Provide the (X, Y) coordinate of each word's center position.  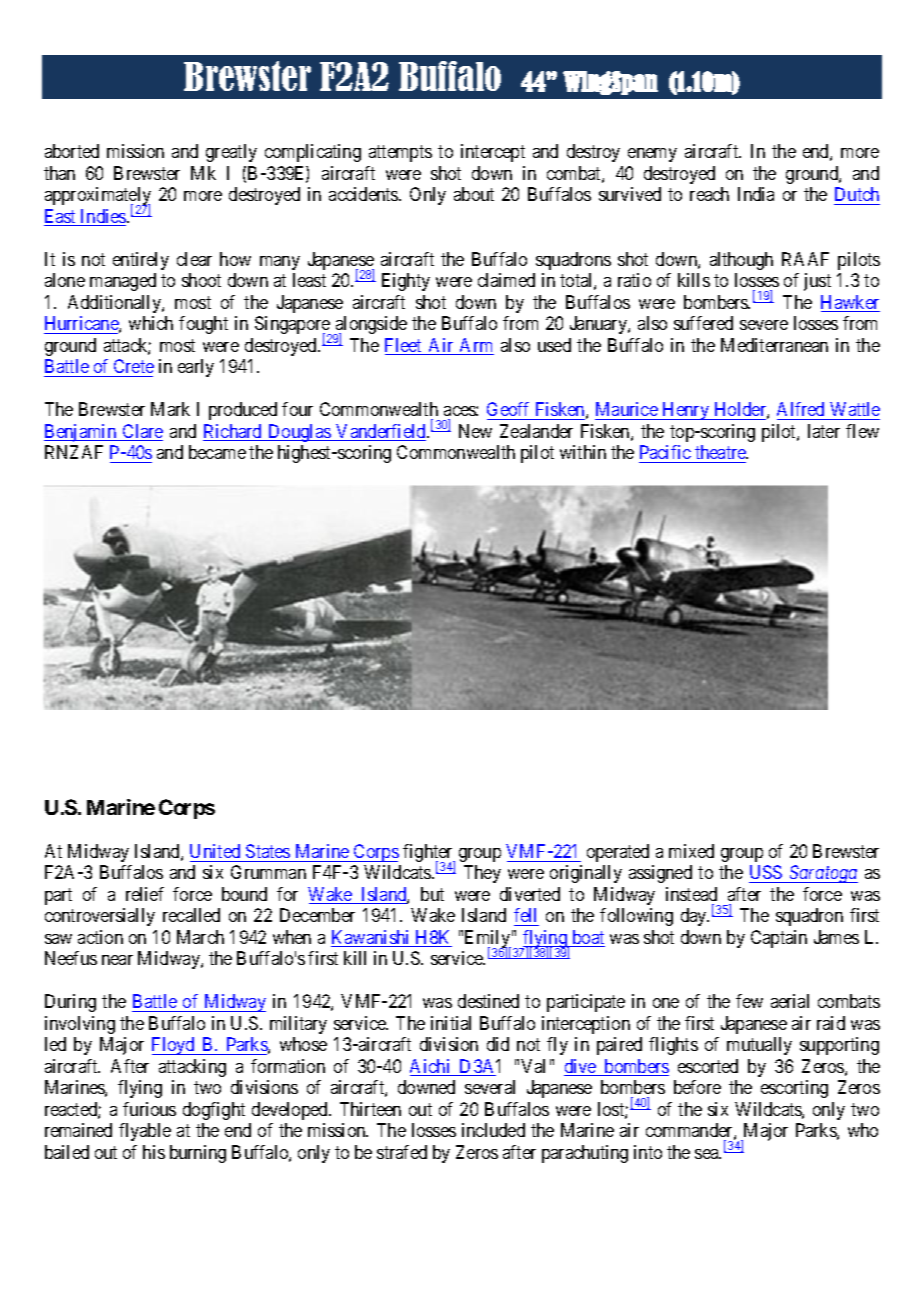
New (475, 431)
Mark (170, 409)
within (583, 452)
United (215, 851)
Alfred (800, 409)
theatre (721, 452)
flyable (145, 1132)
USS (767, 874)
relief (145, 894)
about (474, 194)
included (493, 1130)
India (756, 194)
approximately (98, 197)
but (432, 894)
